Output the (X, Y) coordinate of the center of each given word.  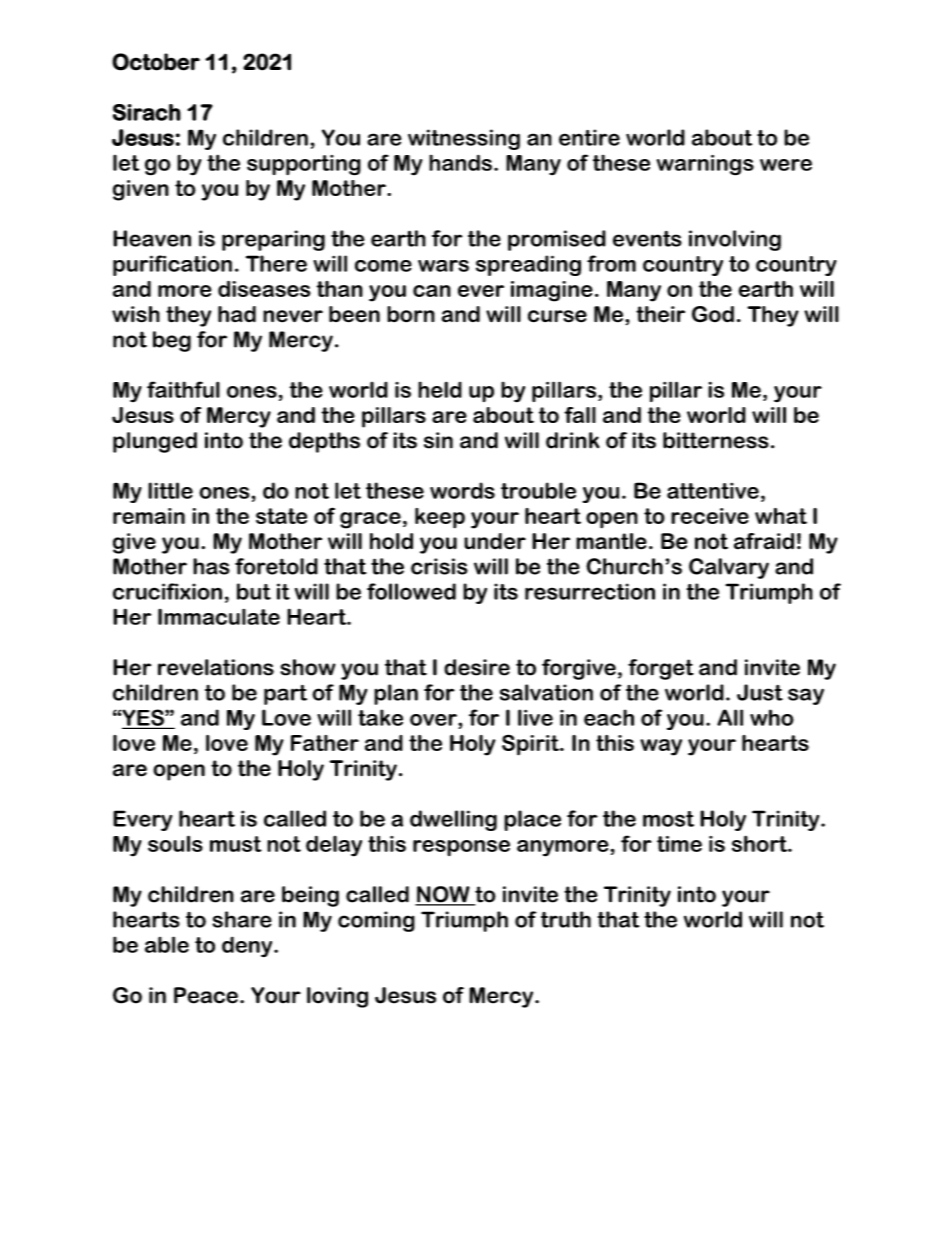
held (440, 389)
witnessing (464, 139)
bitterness (716, 440)
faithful (183, 389)
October (156, 62)
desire (477, 667)
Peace (206, 995)
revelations (216, 667)
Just (760, 692)
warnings (705, 165)
